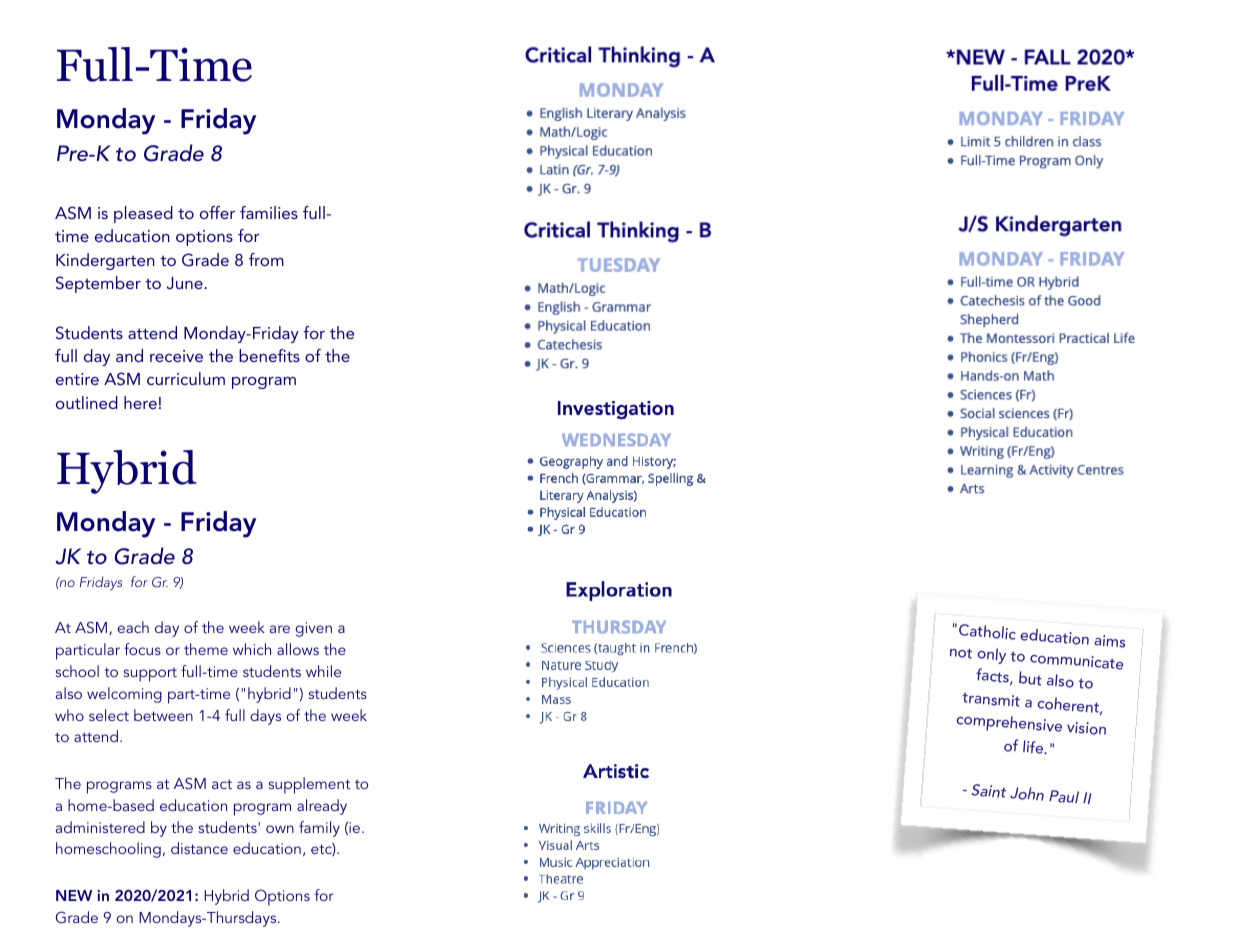 The image size is (1233, 952). I want to click on NEW, so click(74, 895).
